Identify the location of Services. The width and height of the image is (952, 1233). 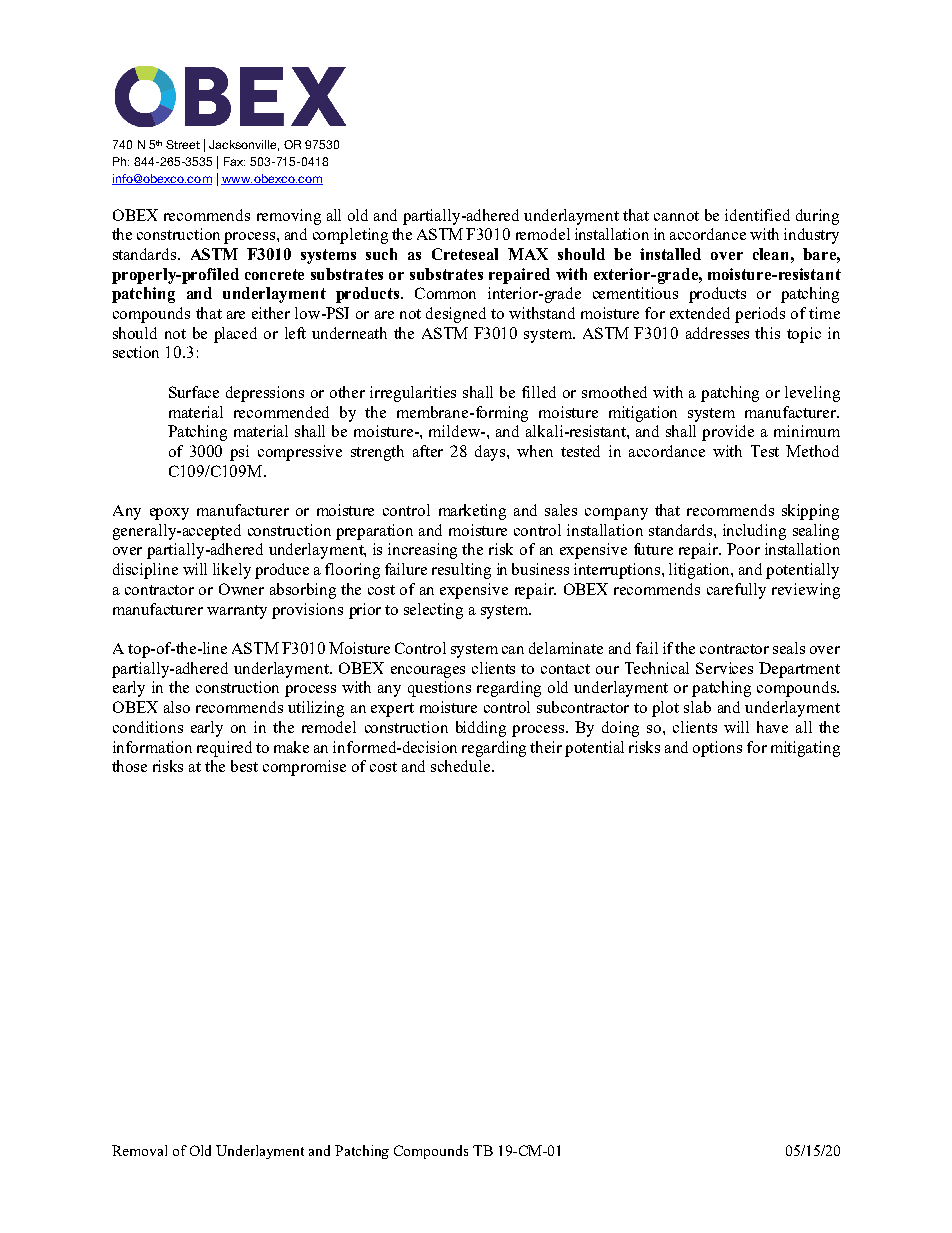
(724, 668).
